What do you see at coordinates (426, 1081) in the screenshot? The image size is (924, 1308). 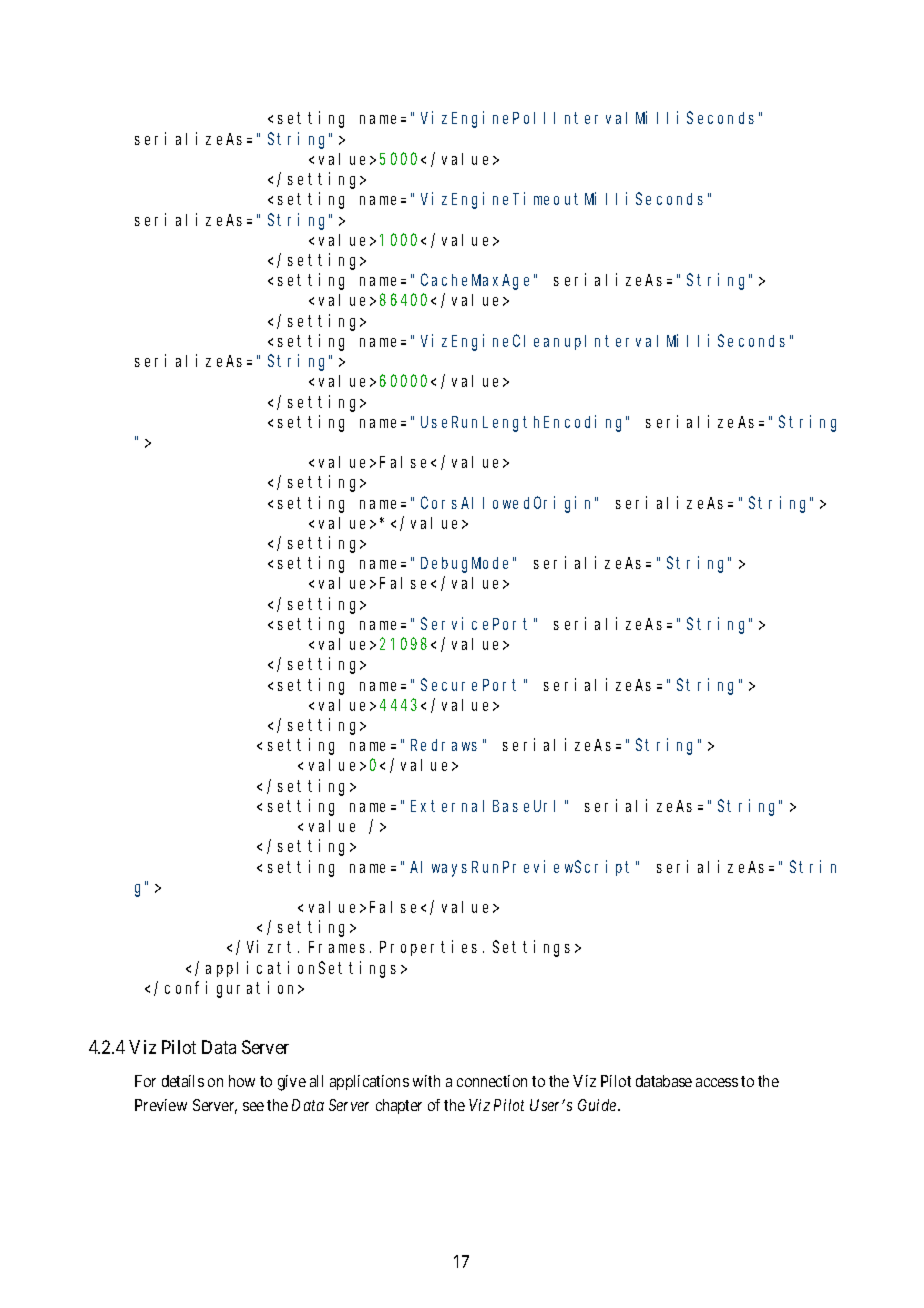 I see `with` at bounding box center [426, 1081].
